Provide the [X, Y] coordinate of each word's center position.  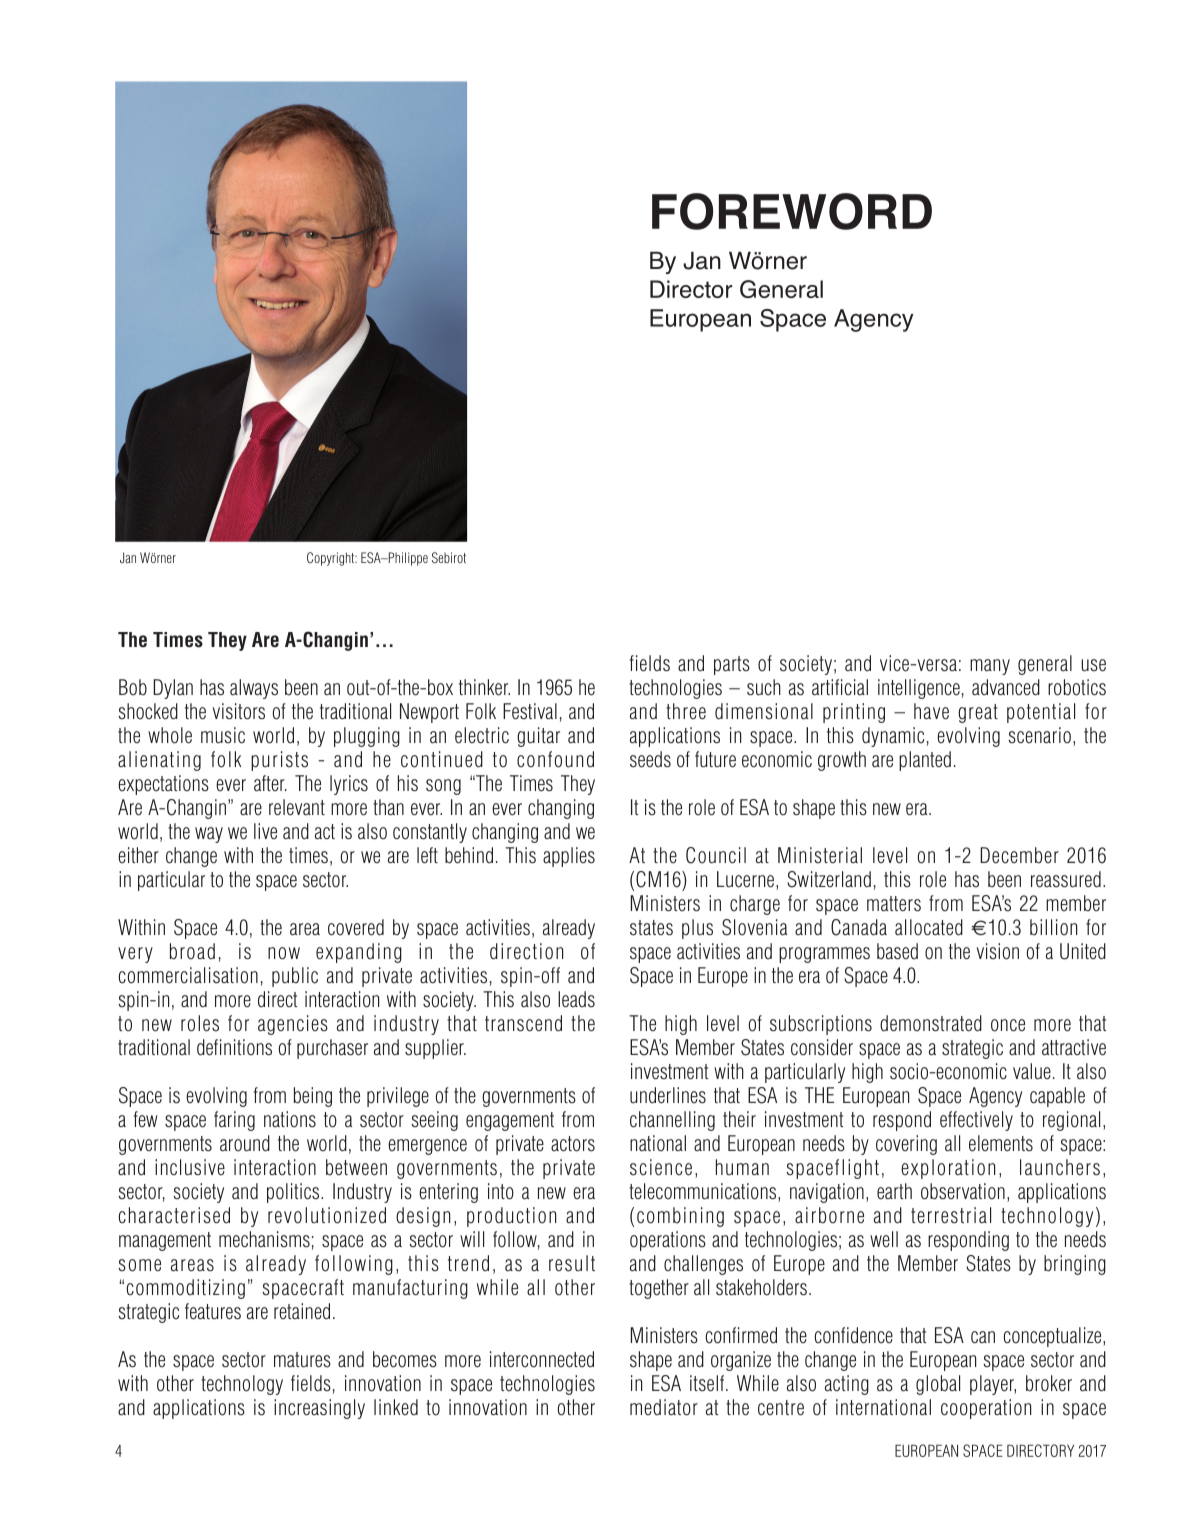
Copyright [332, 559]
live [265, 831]
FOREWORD [792, 211]
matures [302, 1360]
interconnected [542, 1359]
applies [569, 857]
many [990, 667]
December [1019, 855]
